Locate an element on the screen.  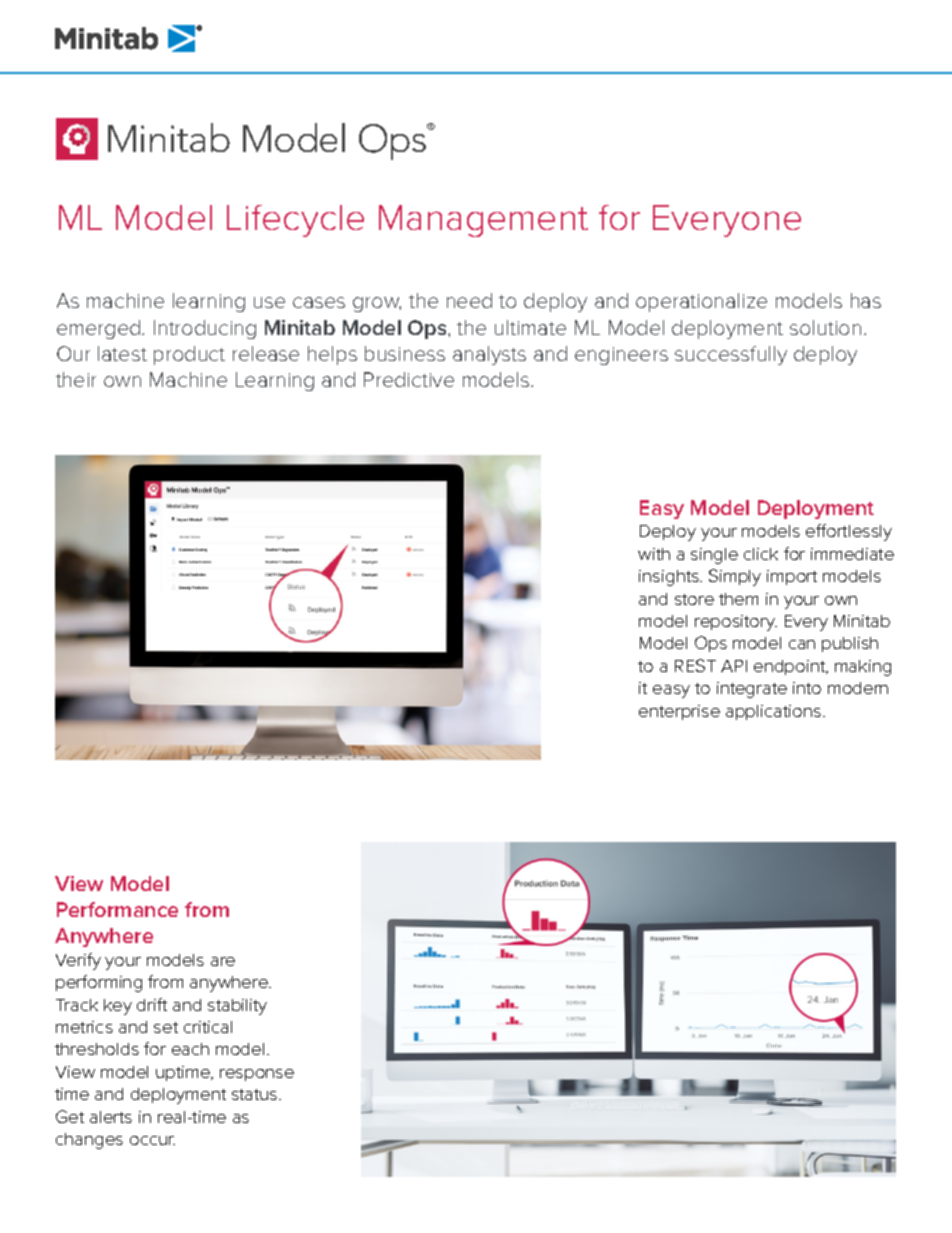
Management is located at coordinates (483, 221).
